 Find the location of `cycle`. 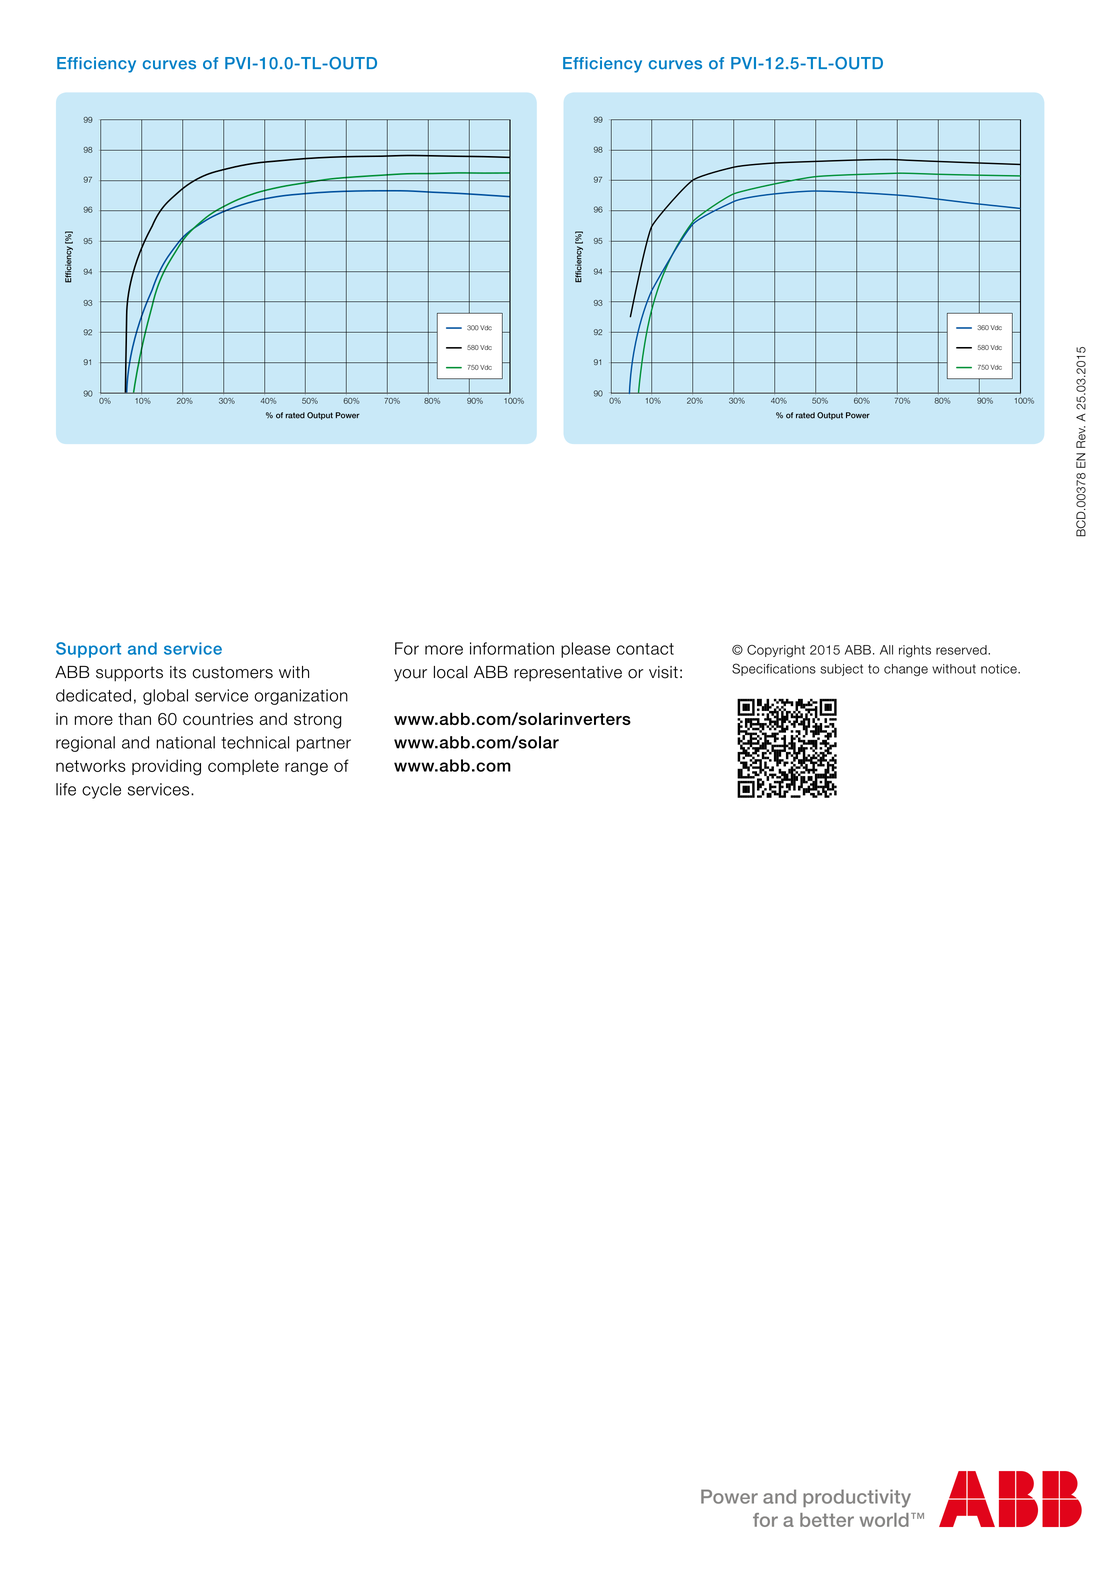

cycle is located at coordinates (101, 791).
